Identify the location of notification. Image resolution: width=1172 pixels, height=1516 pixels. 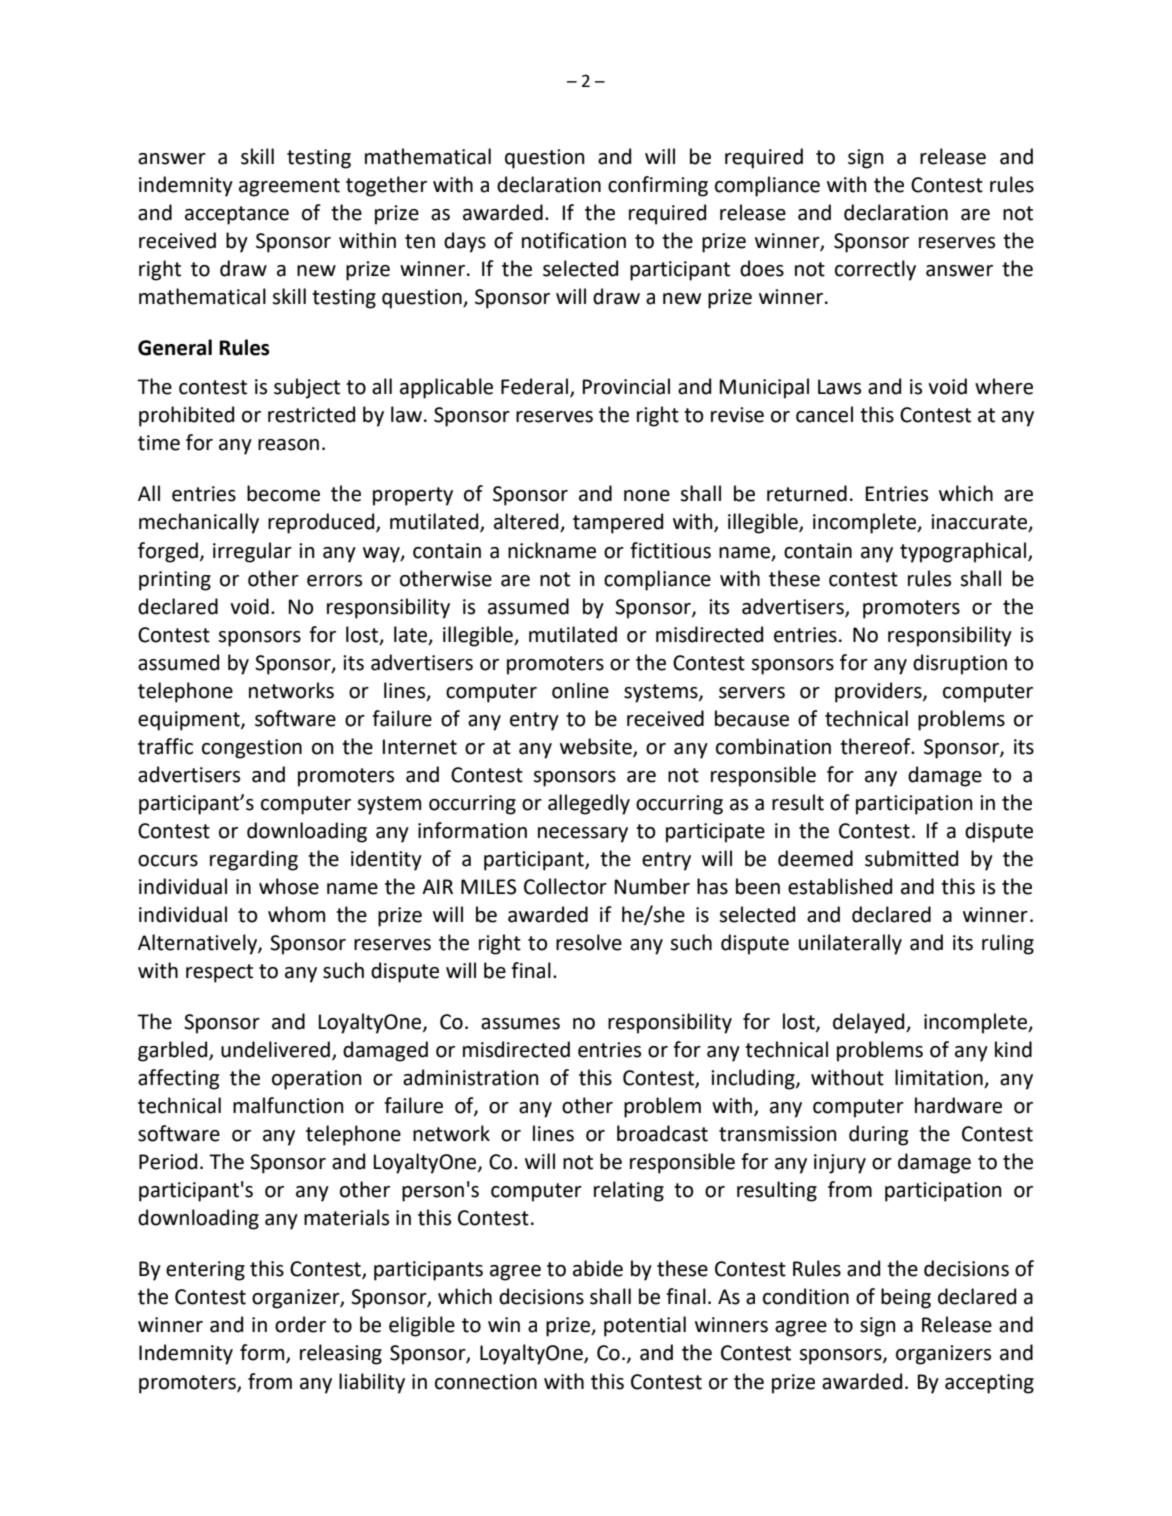
(574, 240).
